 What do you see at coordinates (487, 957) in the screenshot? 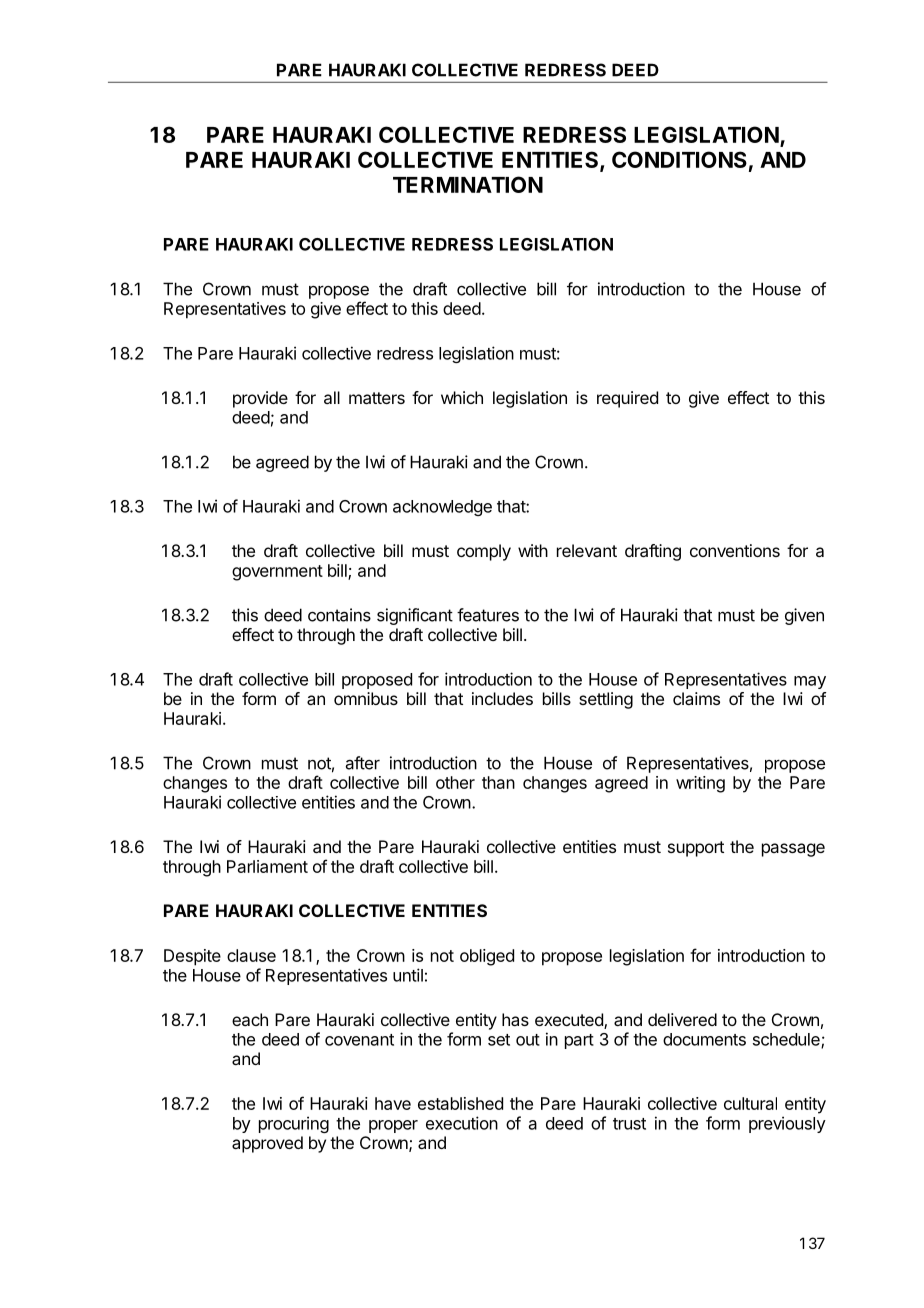
I see `obliged` at bounding box center [487, 957].
